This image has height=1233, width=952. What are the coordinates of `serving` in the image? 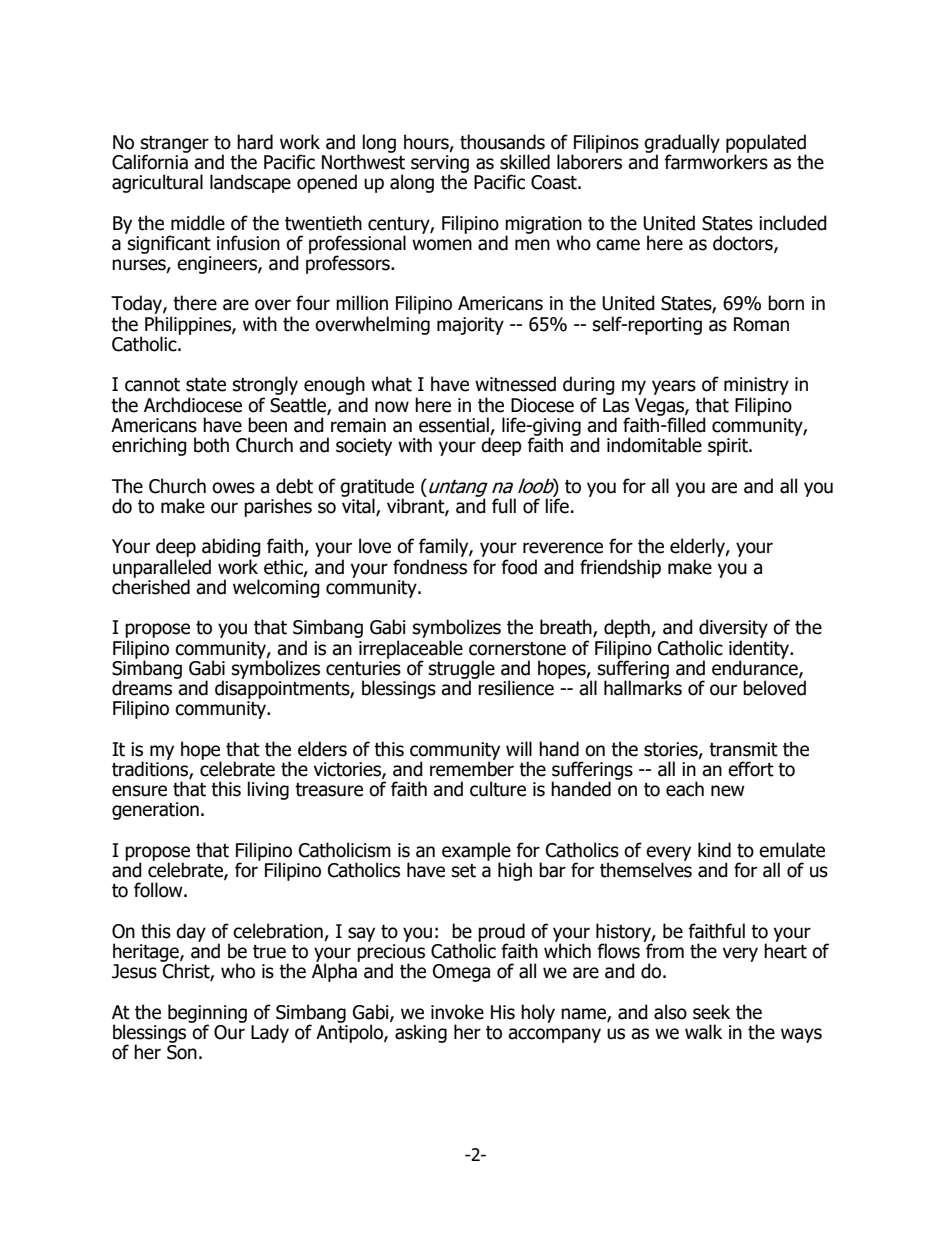 It's located at (440, 165).
